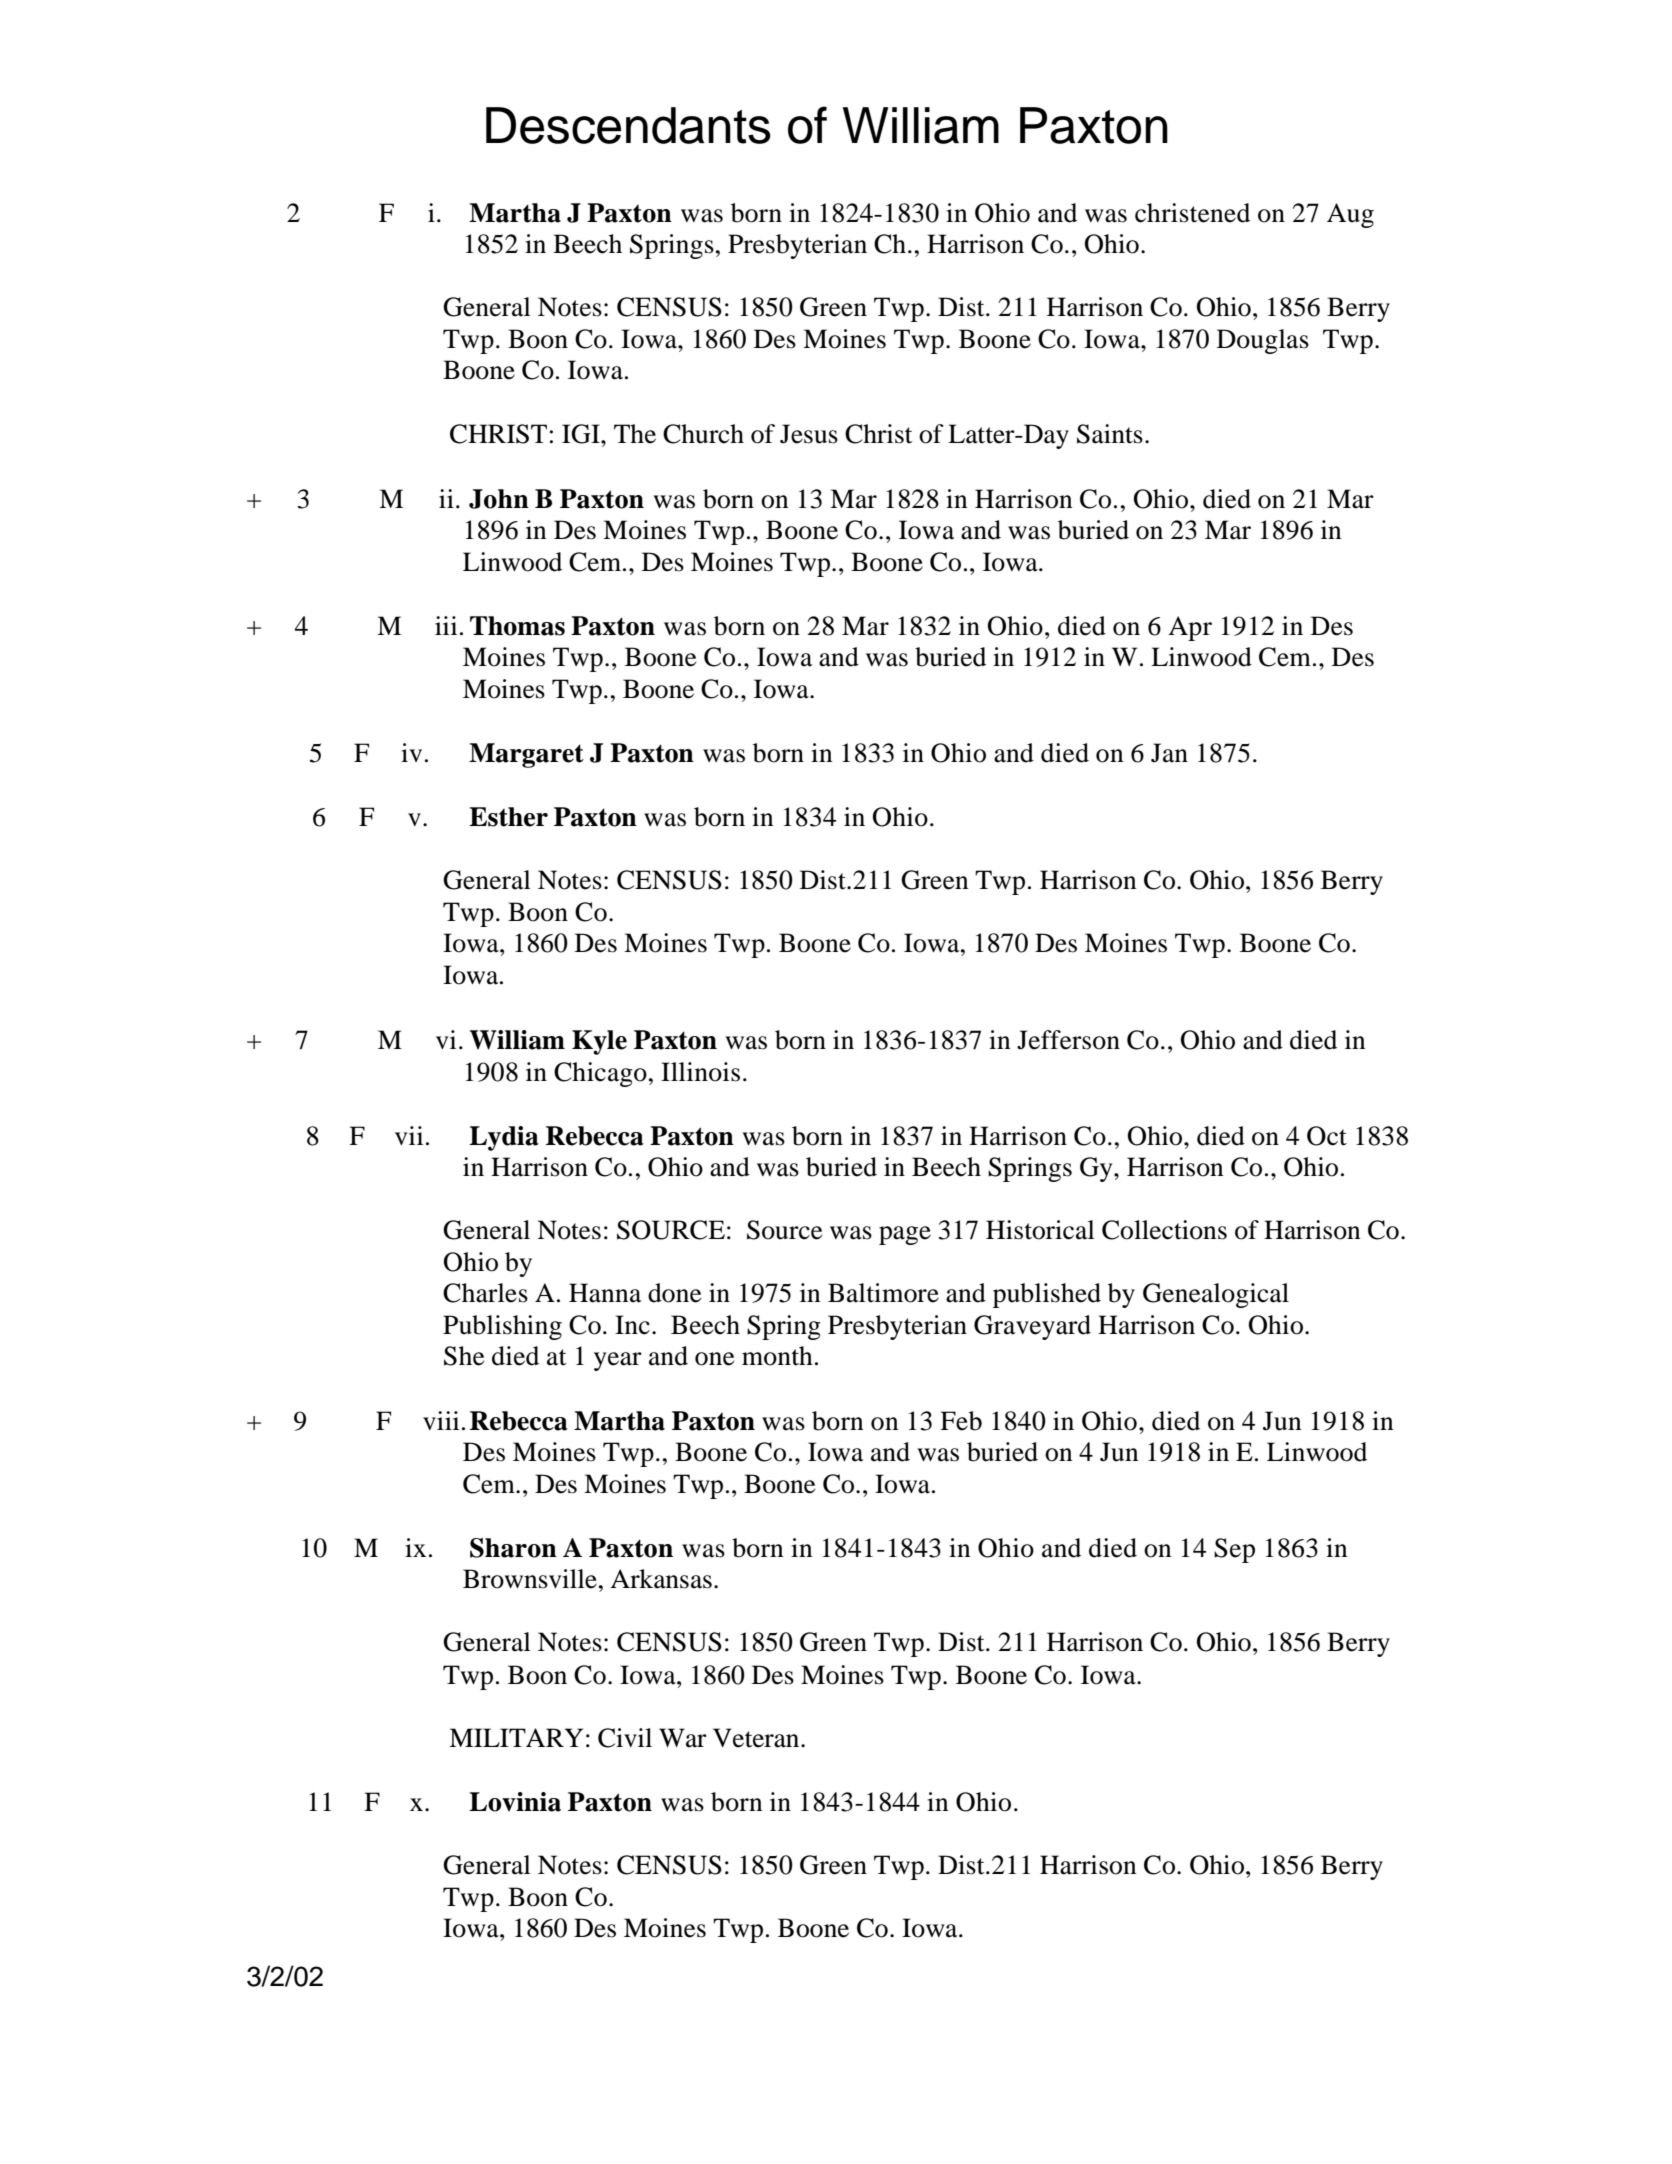  What do you see at coordinates (599, 1042) in the screenshot?
I see `Kyle` at bounding box center [599, 1042].
